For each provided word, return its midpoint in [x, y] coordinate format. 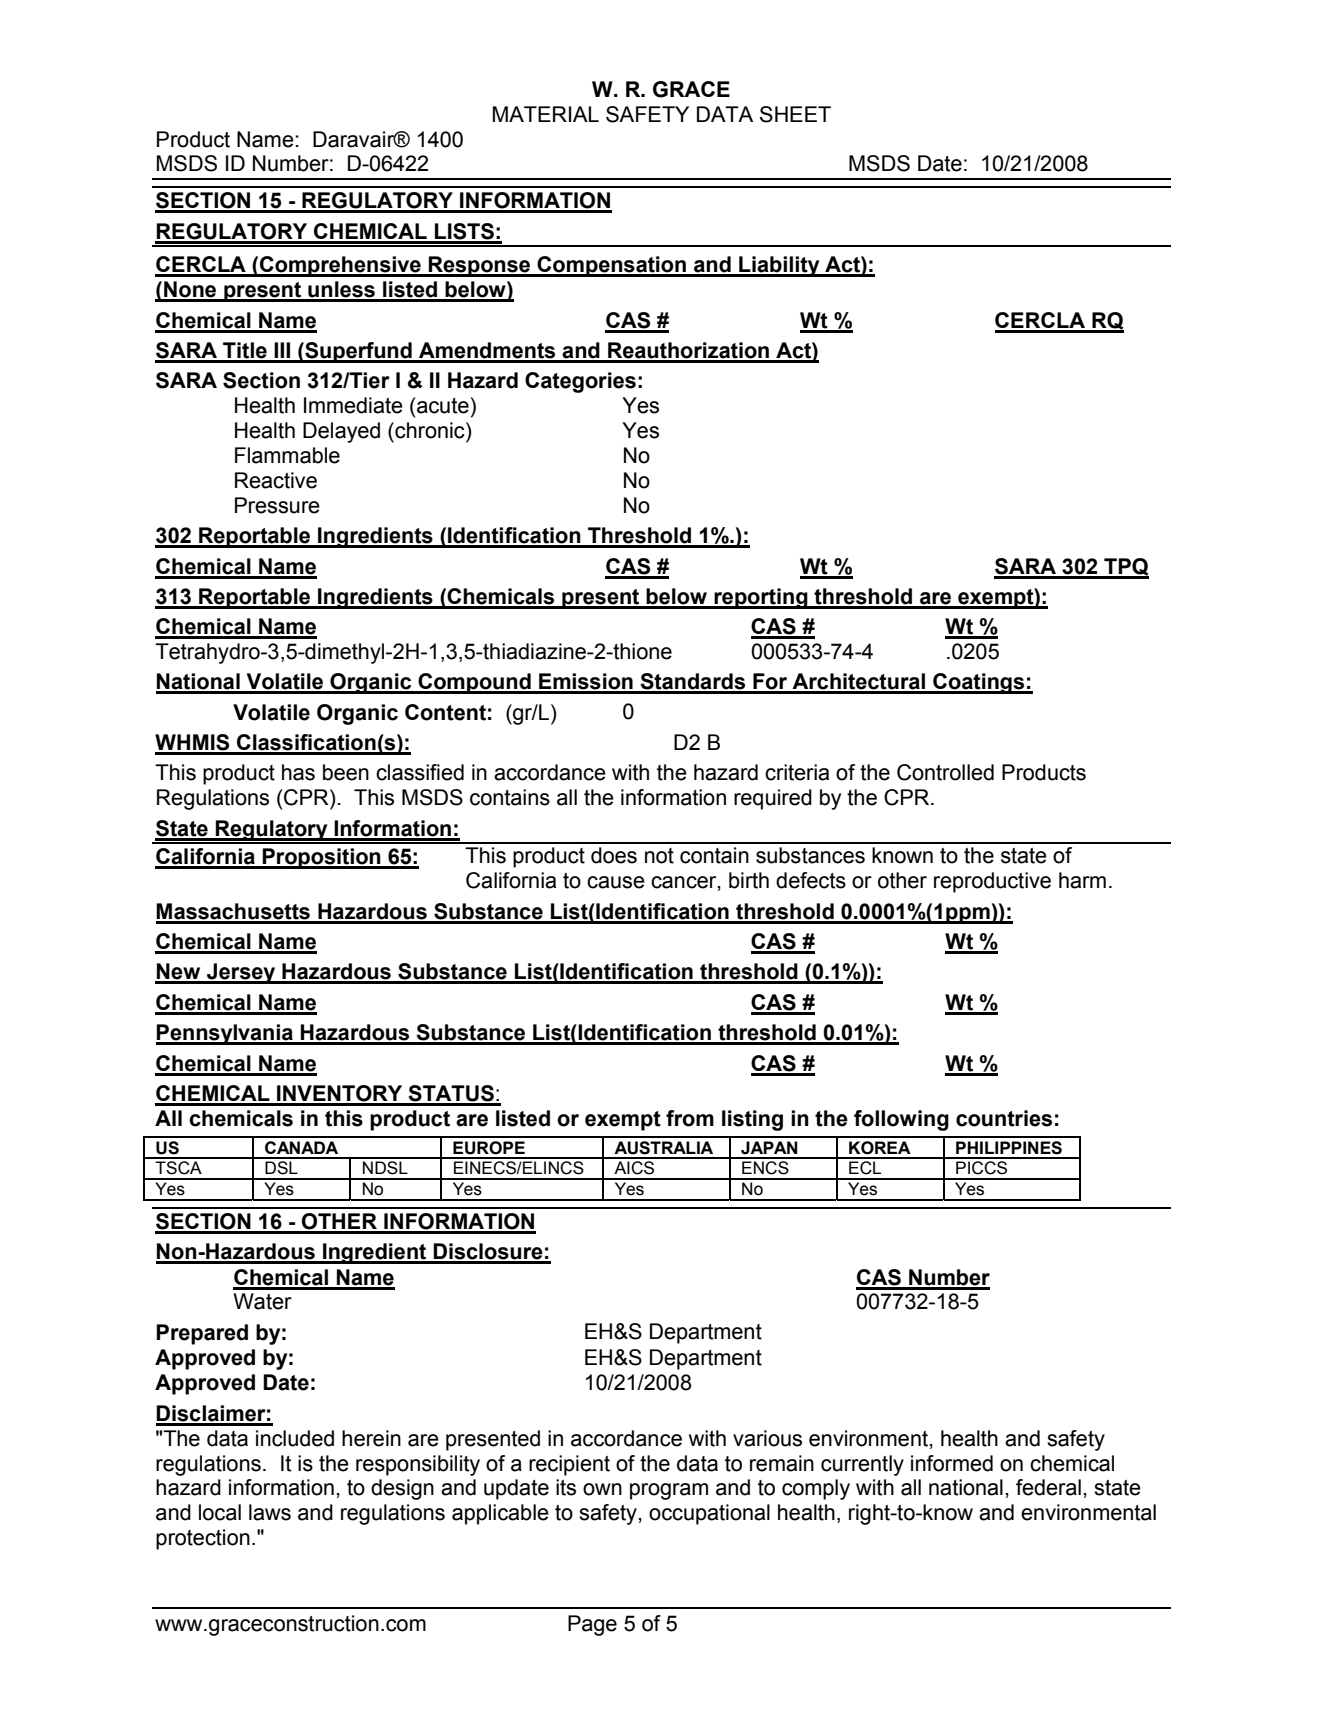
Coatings [979, 683]
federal [1048, 1487]
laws [270, 1512]
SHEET [795, 114]
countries [1004, 1118]
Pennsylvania [225, 1034]
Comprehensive [340, 266]
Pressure [277, 505]
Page [592, 1625]
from [690, 1118]
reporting [761, 598]
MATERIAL [546, 114]
